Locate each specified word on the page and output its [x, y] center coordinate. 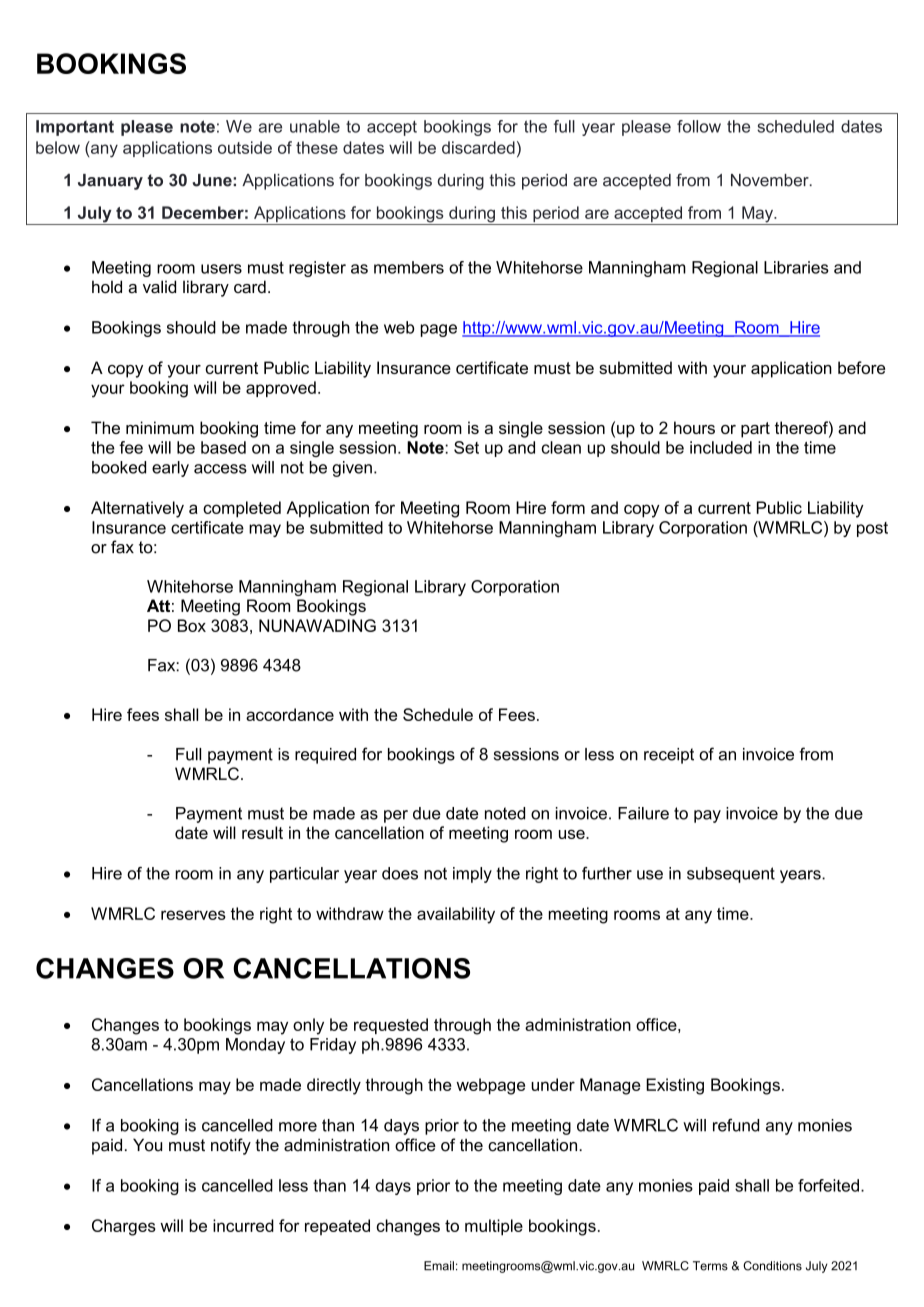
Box [192, 625]
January [110, 182]
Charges [124, 1227]
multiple [494, 1227]
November [771, 180]
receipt [669, 756]
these [317, 147]
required [325, 756]
